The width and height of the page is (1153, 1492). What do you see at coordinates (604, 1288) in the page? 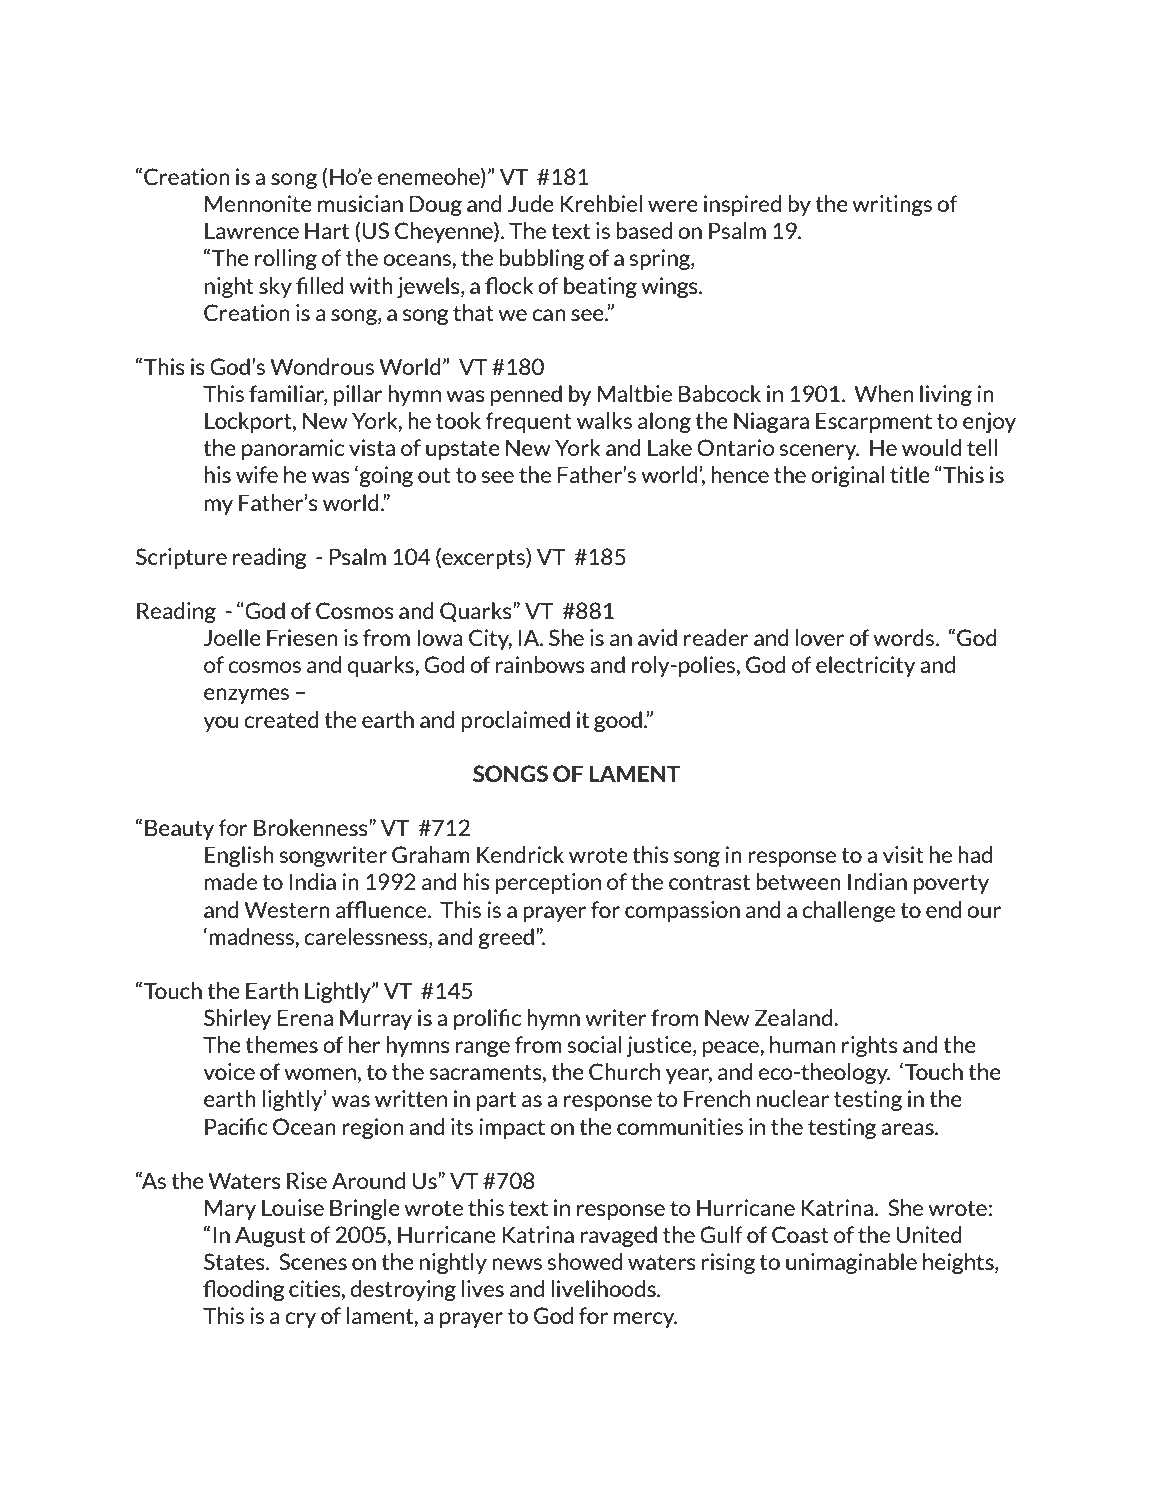
I see `livelihoods` at bounding box center [604, 1288].
